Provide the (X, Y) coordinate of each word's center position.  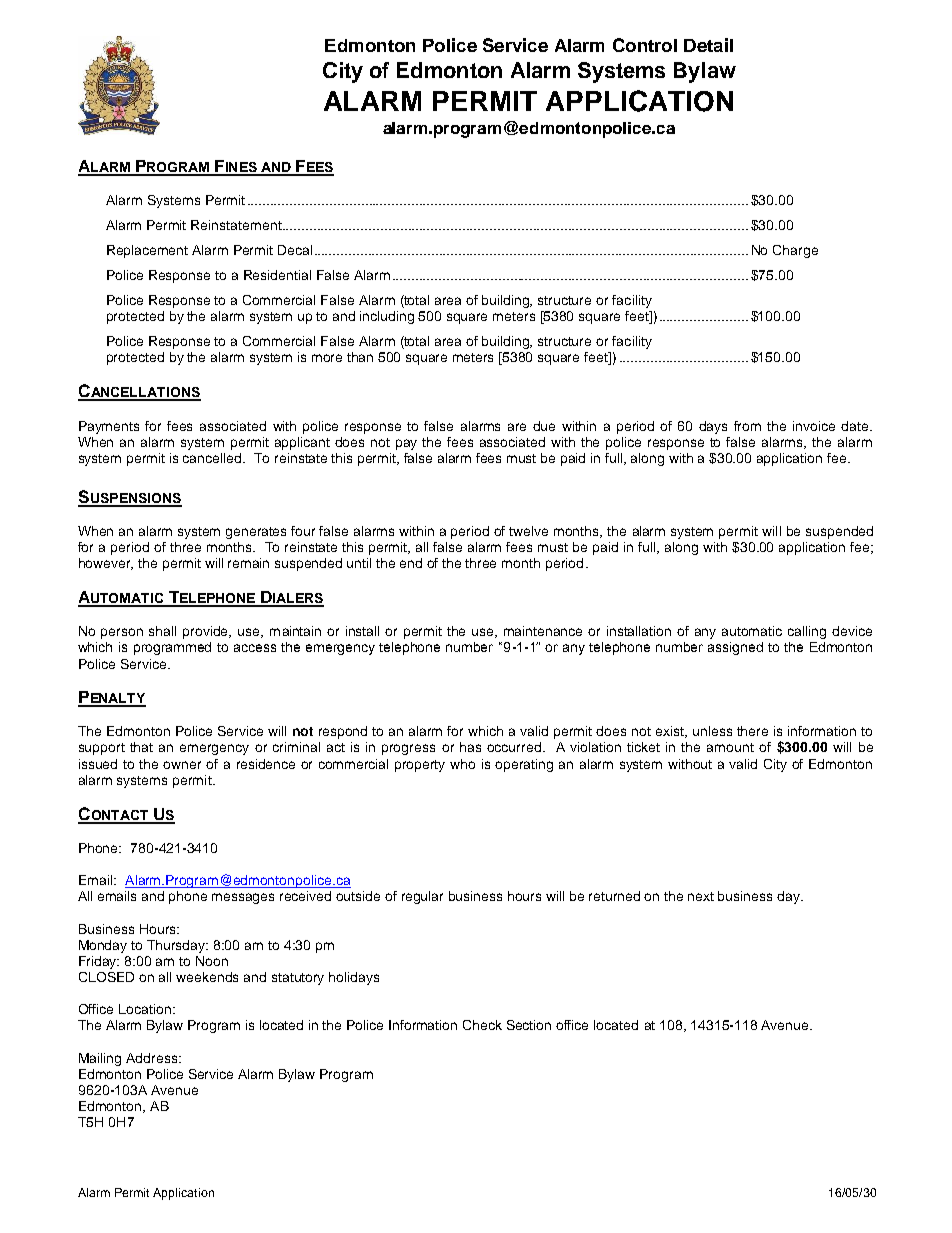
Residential (277, 275)
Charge (795, 251)
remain (248, 563)
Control (645, 45)
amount (730, 747)
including (387, 317)
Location (145, 1009)
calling (807, 632)
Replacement (147, 251)
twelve (528, 531)
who (462, 764)
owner (182, 765)
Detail (708, 45)
